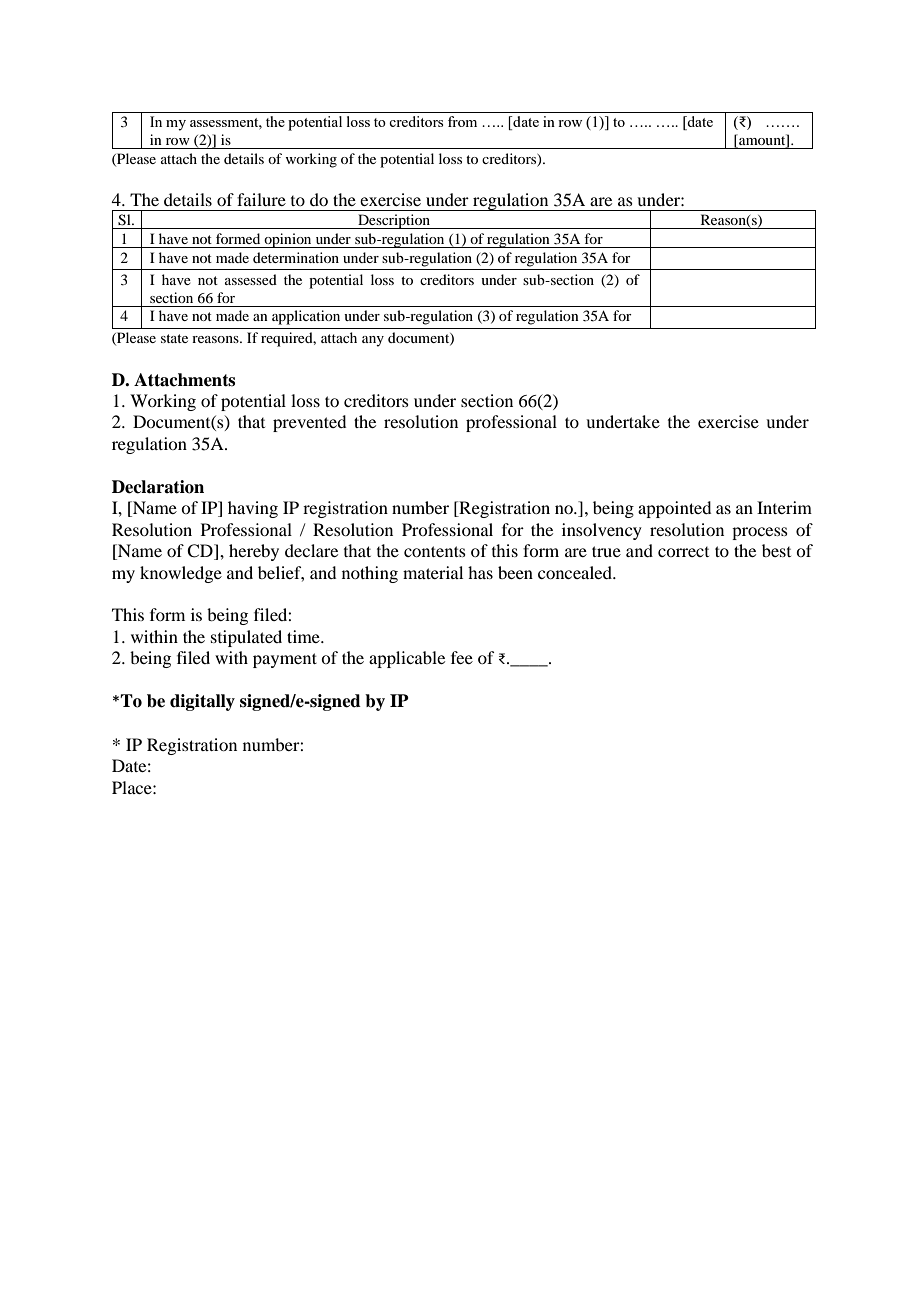 This page has width=924, height=1308. Describe the element at coordinates (674, 509) in the page. I see `appointed` at that location.
